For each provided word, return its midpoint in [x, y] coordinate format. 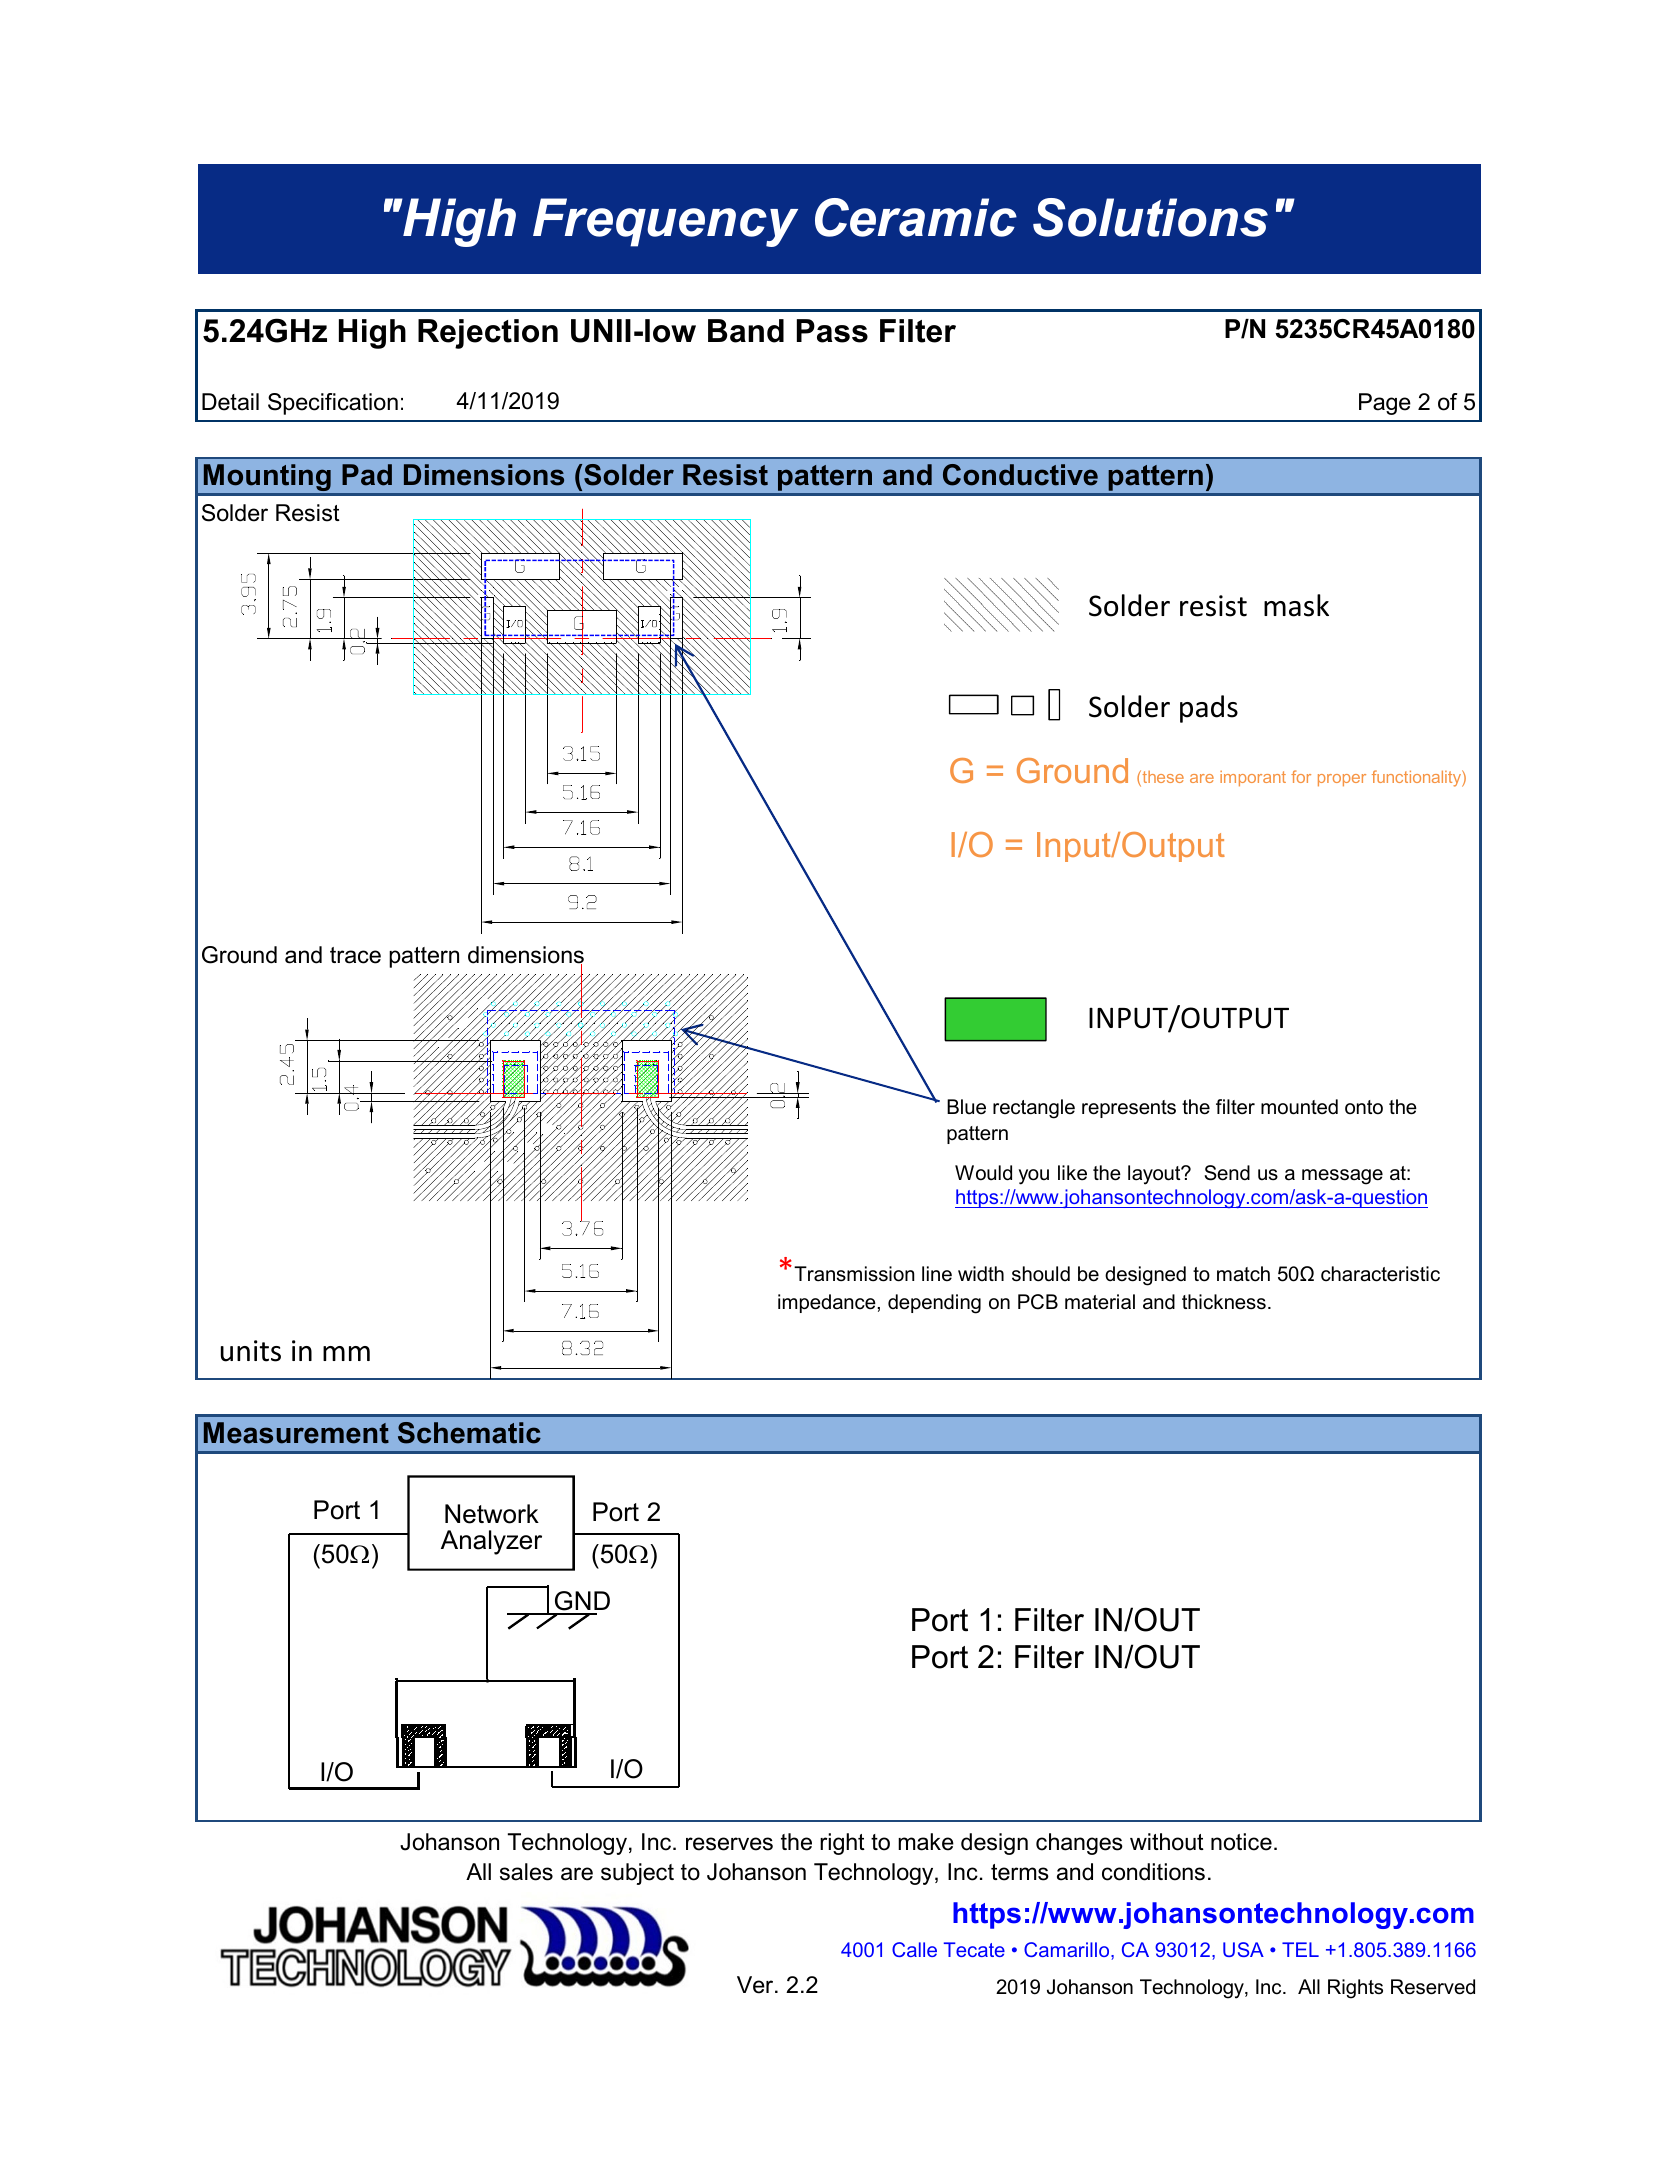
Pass [832, 331]
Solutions [1150, 217]
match [1243, 1274]
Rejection [488, 334]
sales [526, 1872]
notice [1241, 1842]
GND [581, 1602]
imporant [1253, 778]
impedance [827, 1303]
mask [1296, 605]
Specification [333, 404]
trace [355, 955]
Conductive [1020, 475]
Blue [966, 1107]
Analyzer [491, 1542]
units [251, 1351]
